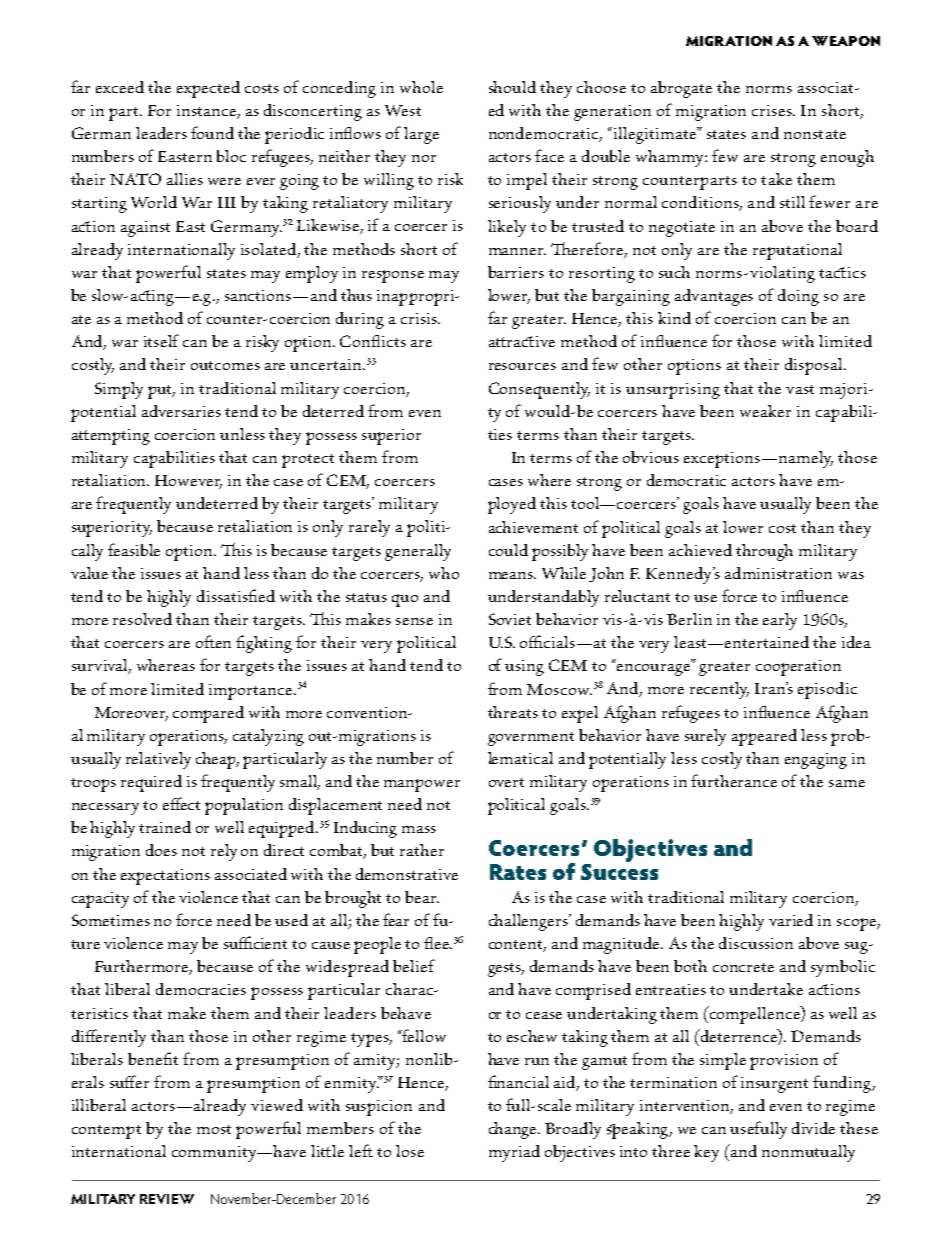 This image has width=952, height=1250. Describe the element at coordinates (734, 780) in the image. I see `furtherance` at that location.
